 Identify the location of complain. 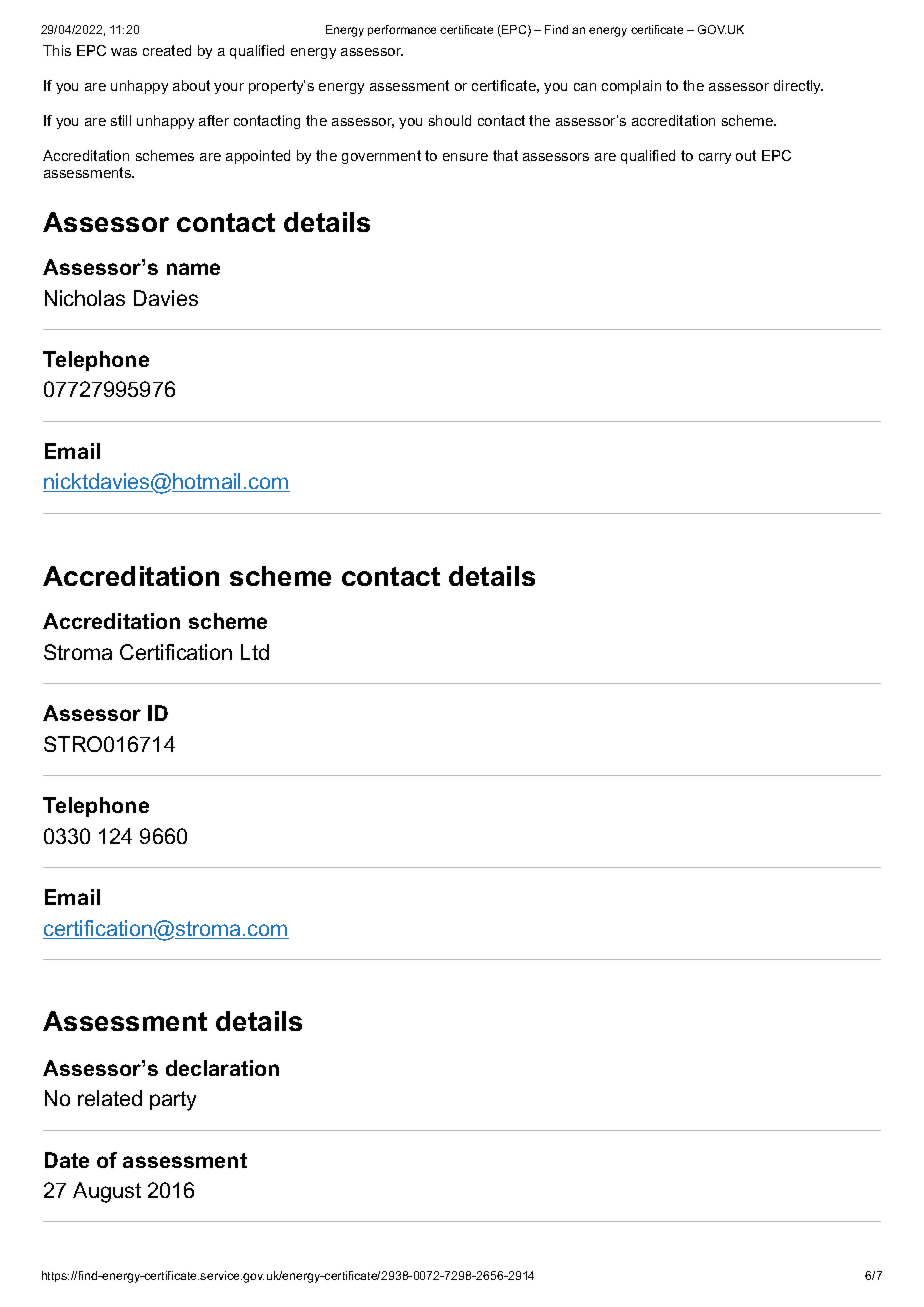
(631, 87).
